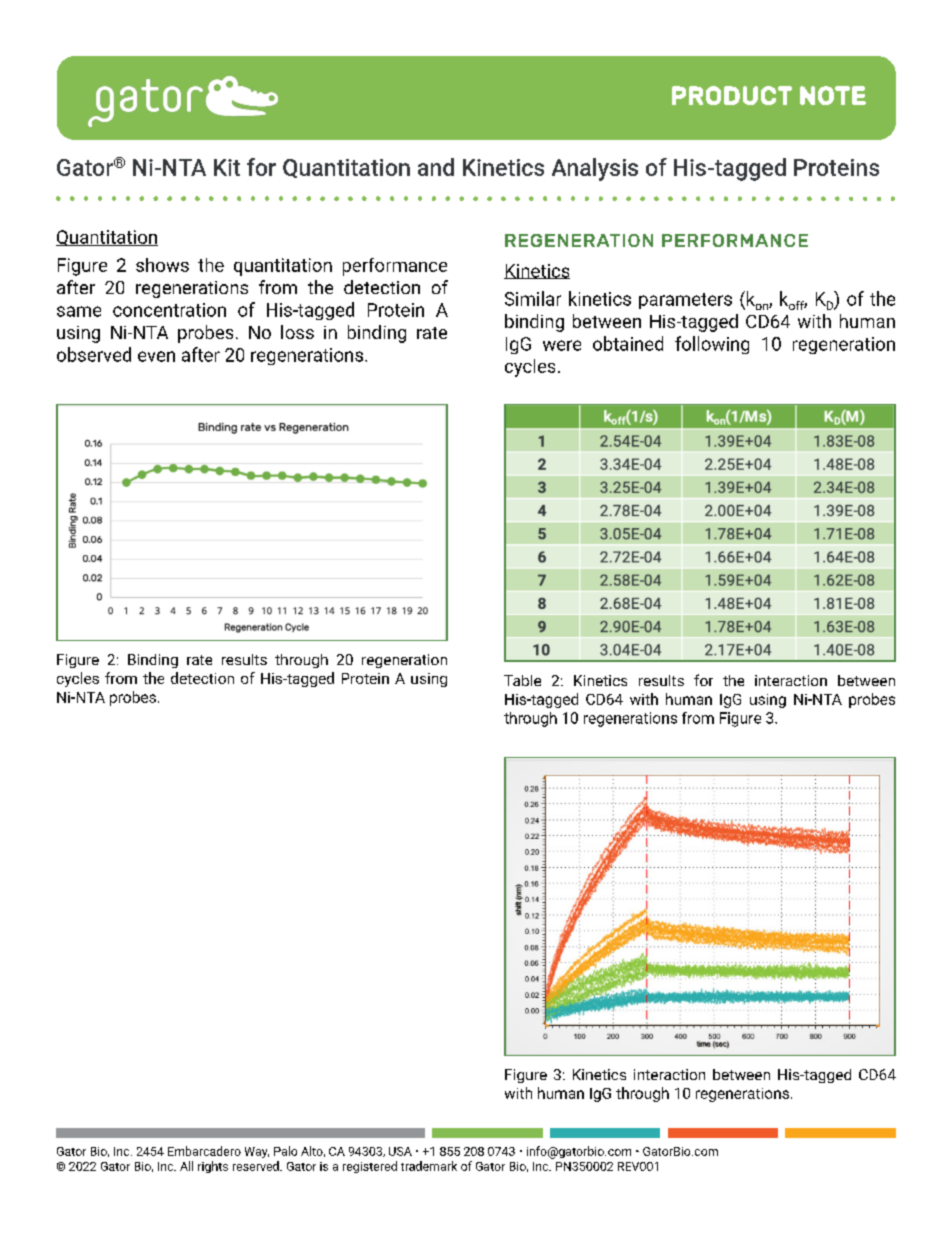 This document has height=1233, width=952. I want to click on obtained, so click(628, 343).
